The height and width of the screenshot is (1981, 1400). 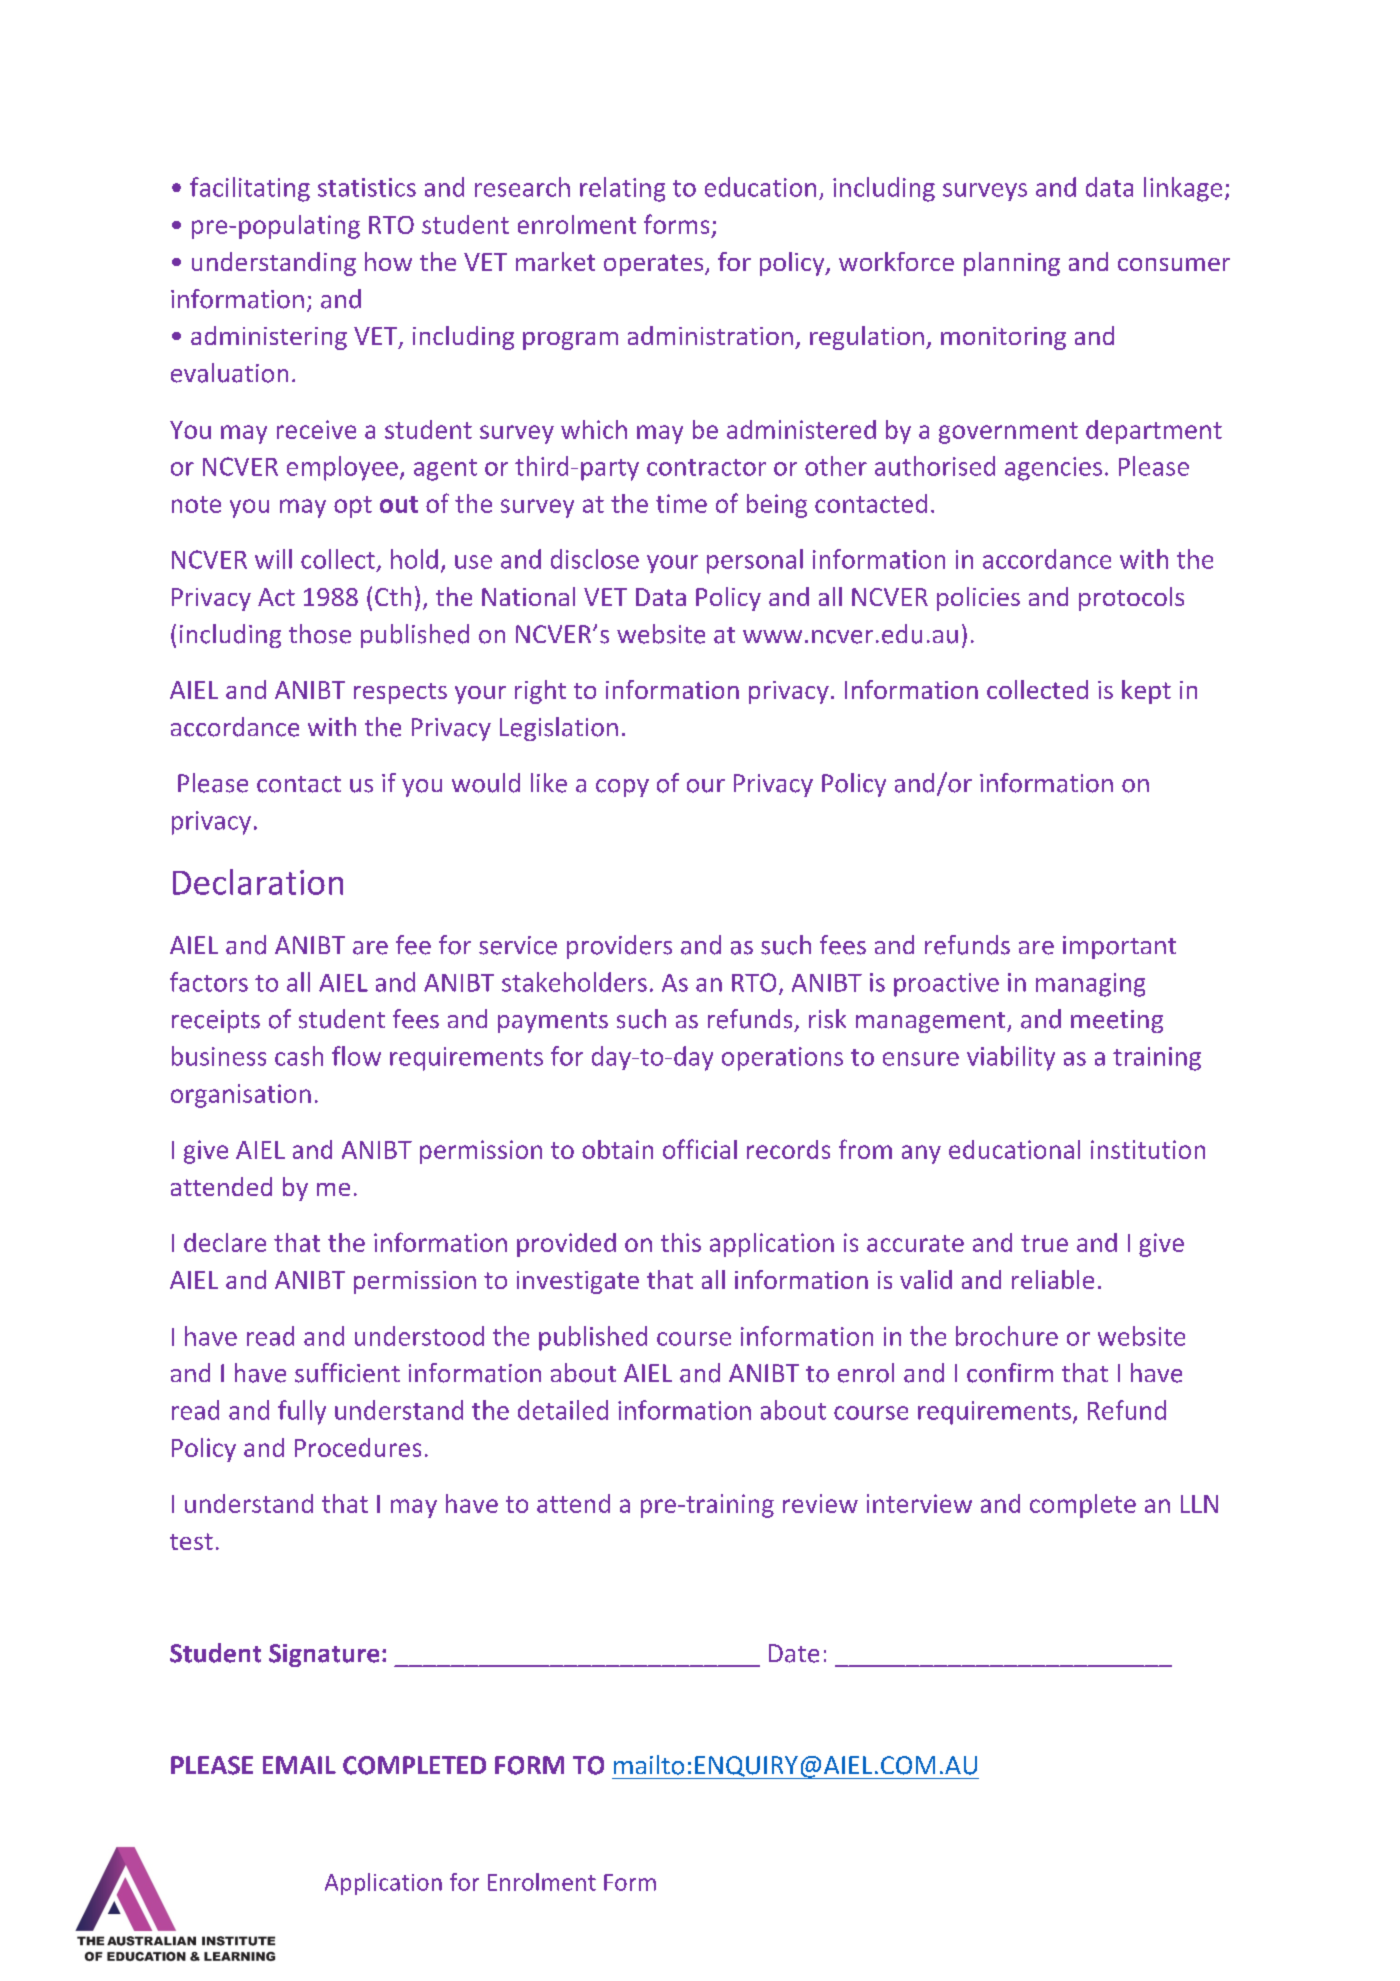 What do you see at coordinates (367, 187) in the screenshot?
I see `statistics` at bounding box center [367, 187].
